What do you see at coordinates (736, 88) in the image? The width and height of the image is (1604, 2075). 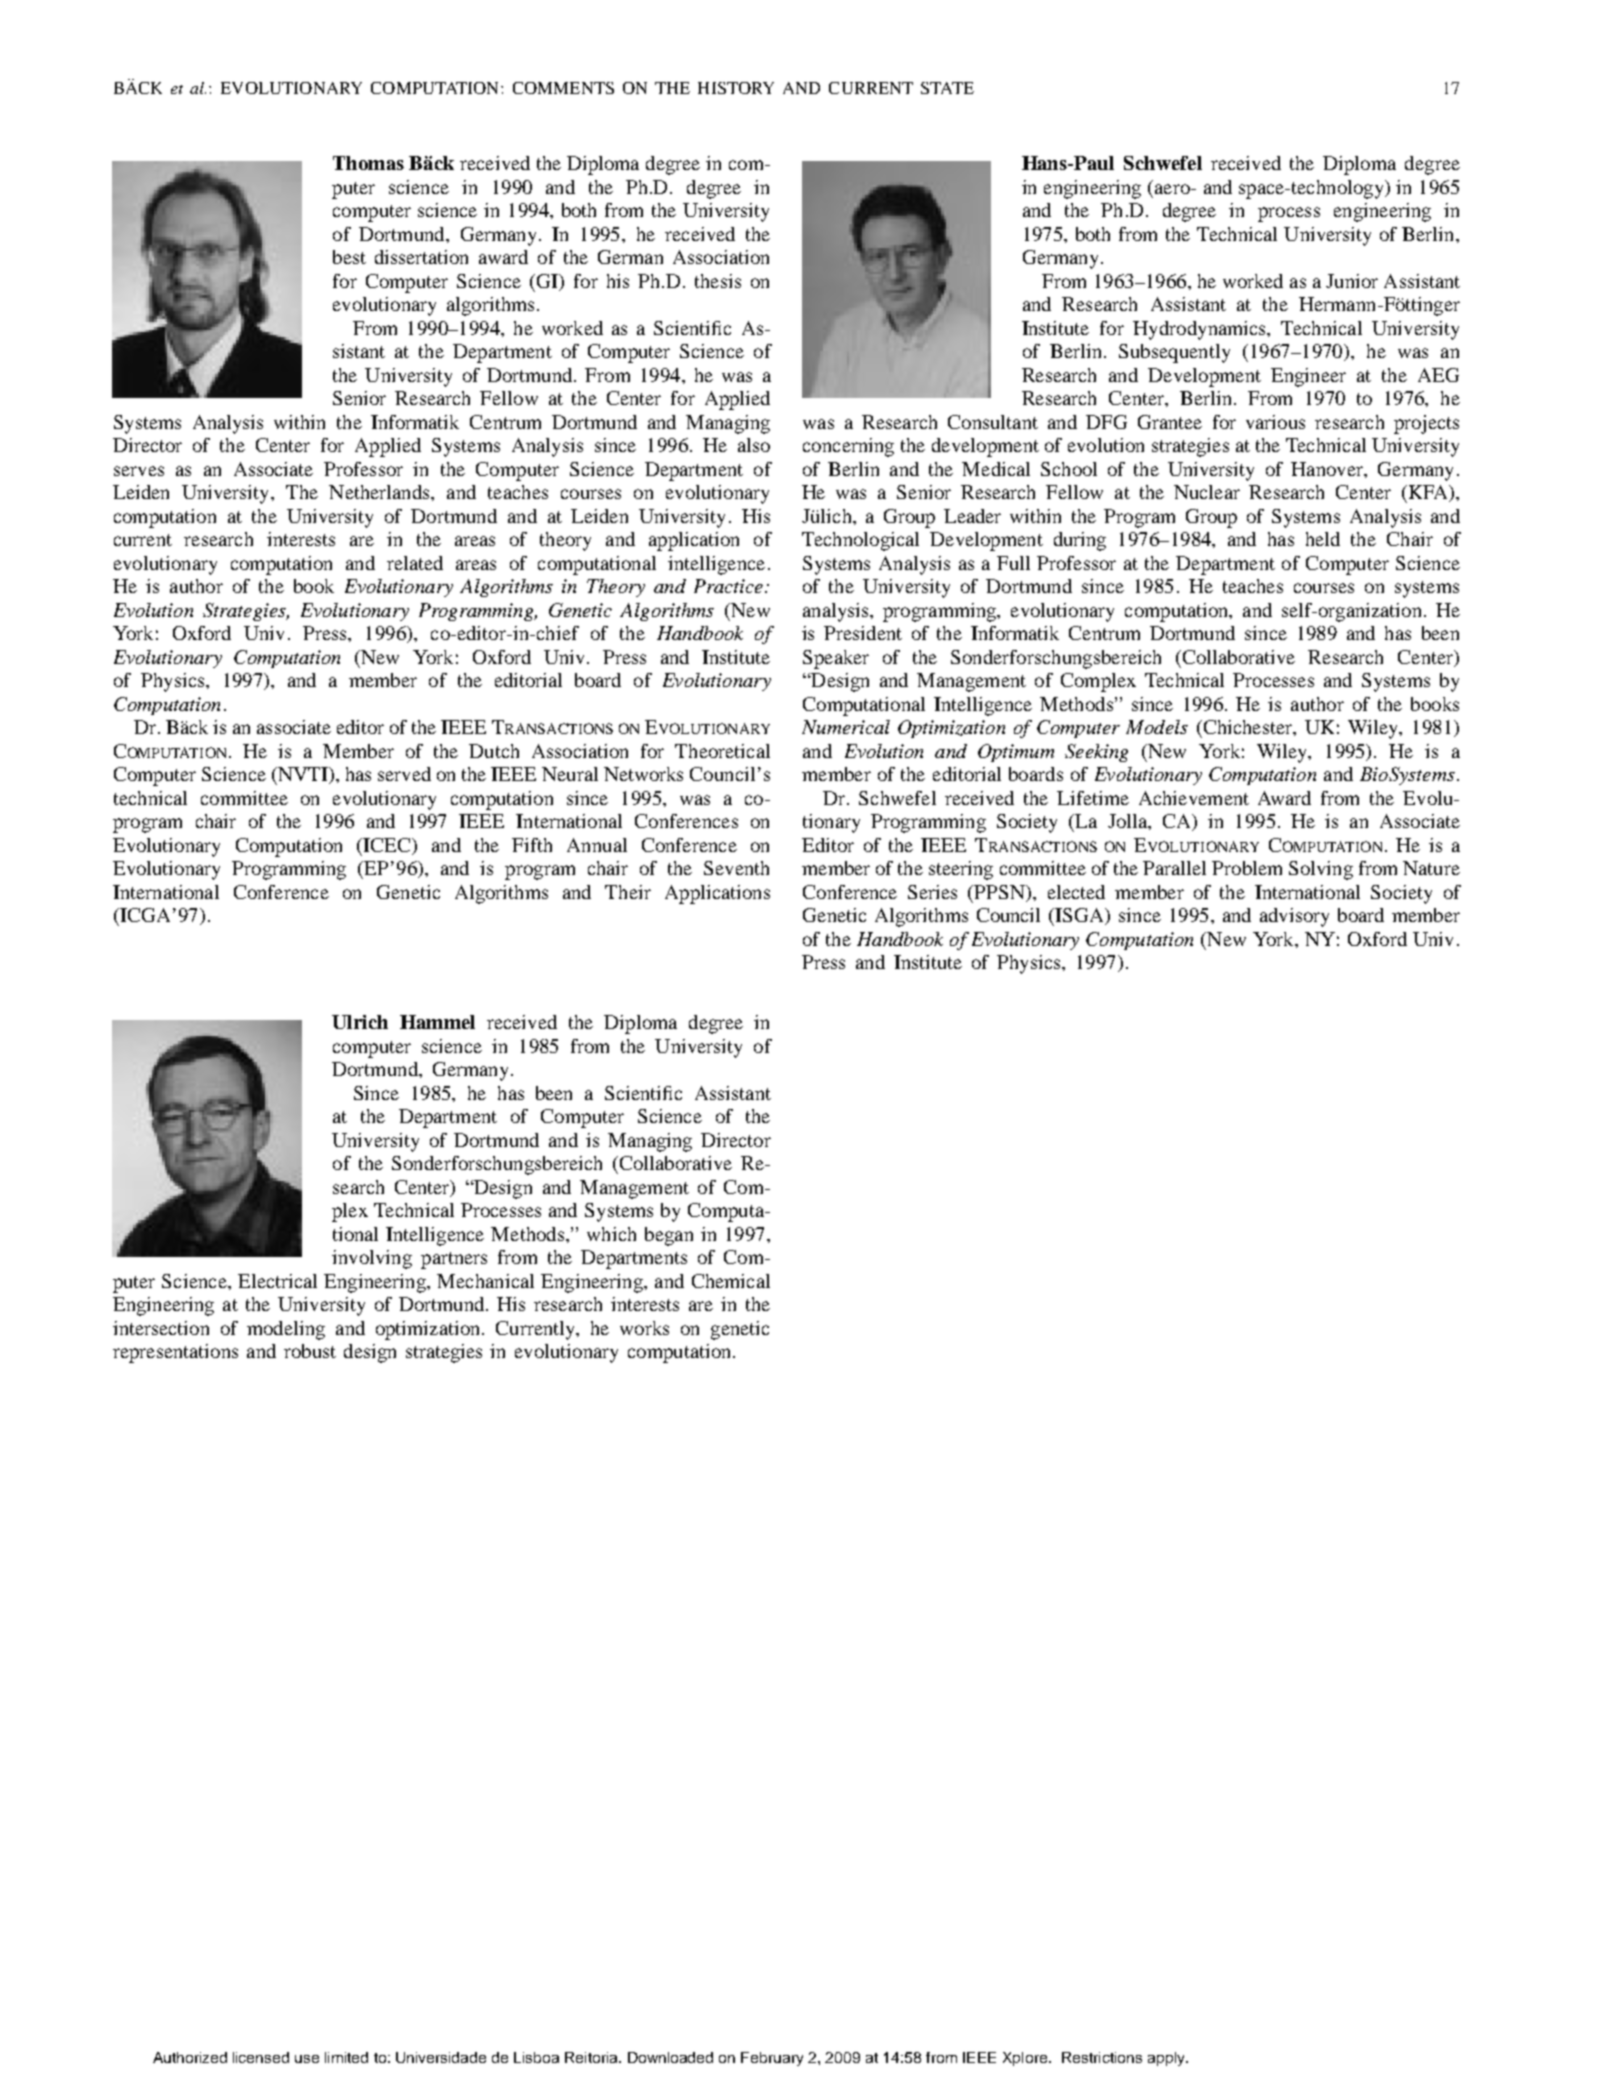 I see `HISTORY` at bounding box center [736, 88].
